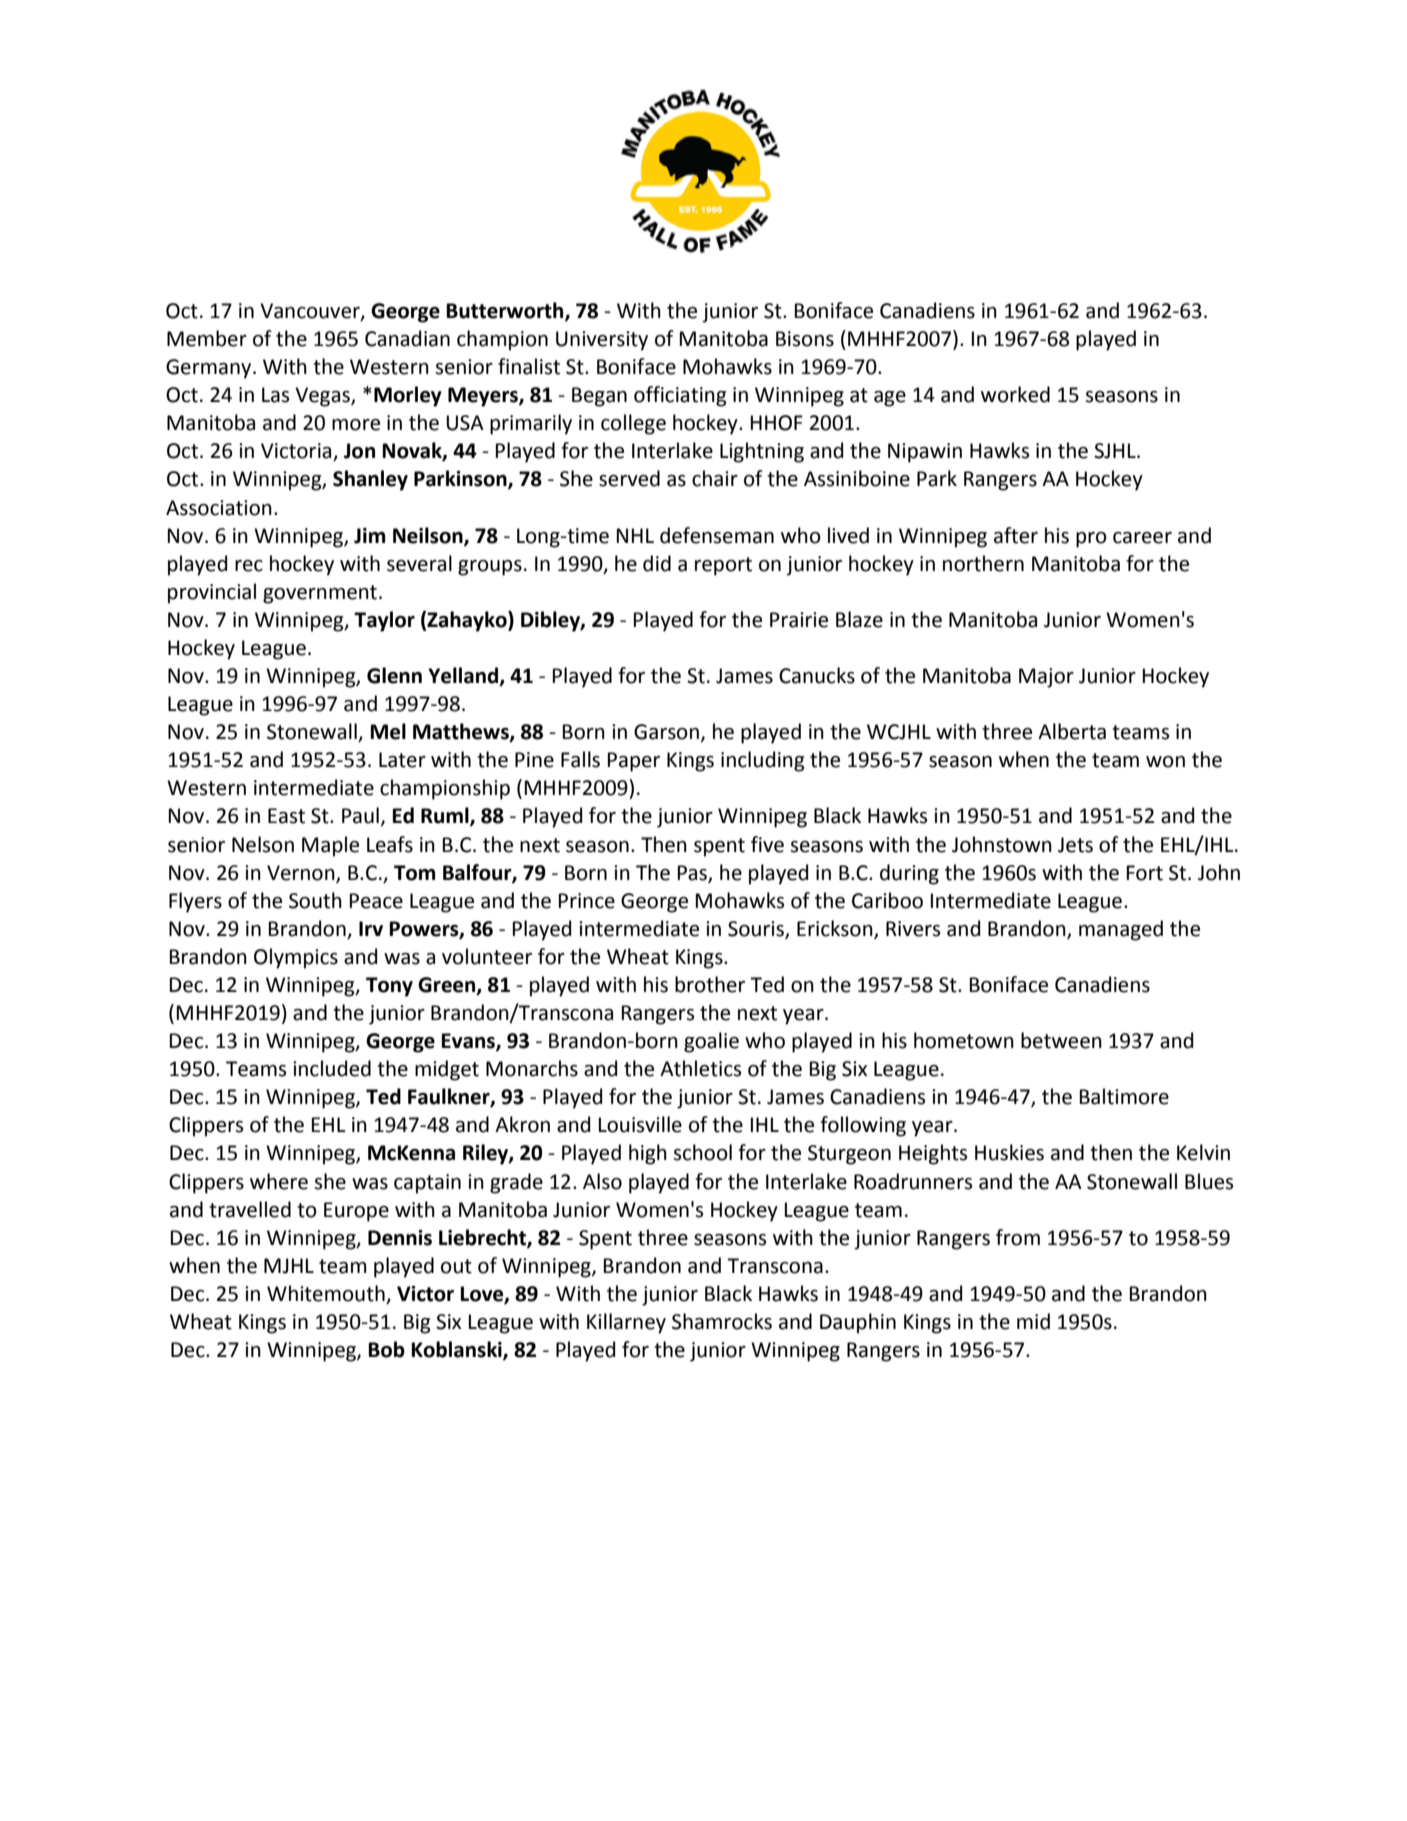 Image resolution: width=1407 pixels, height=1821 pixels. Describe the element at coordinates (315, 900) in the page. I see `South` at that location.
